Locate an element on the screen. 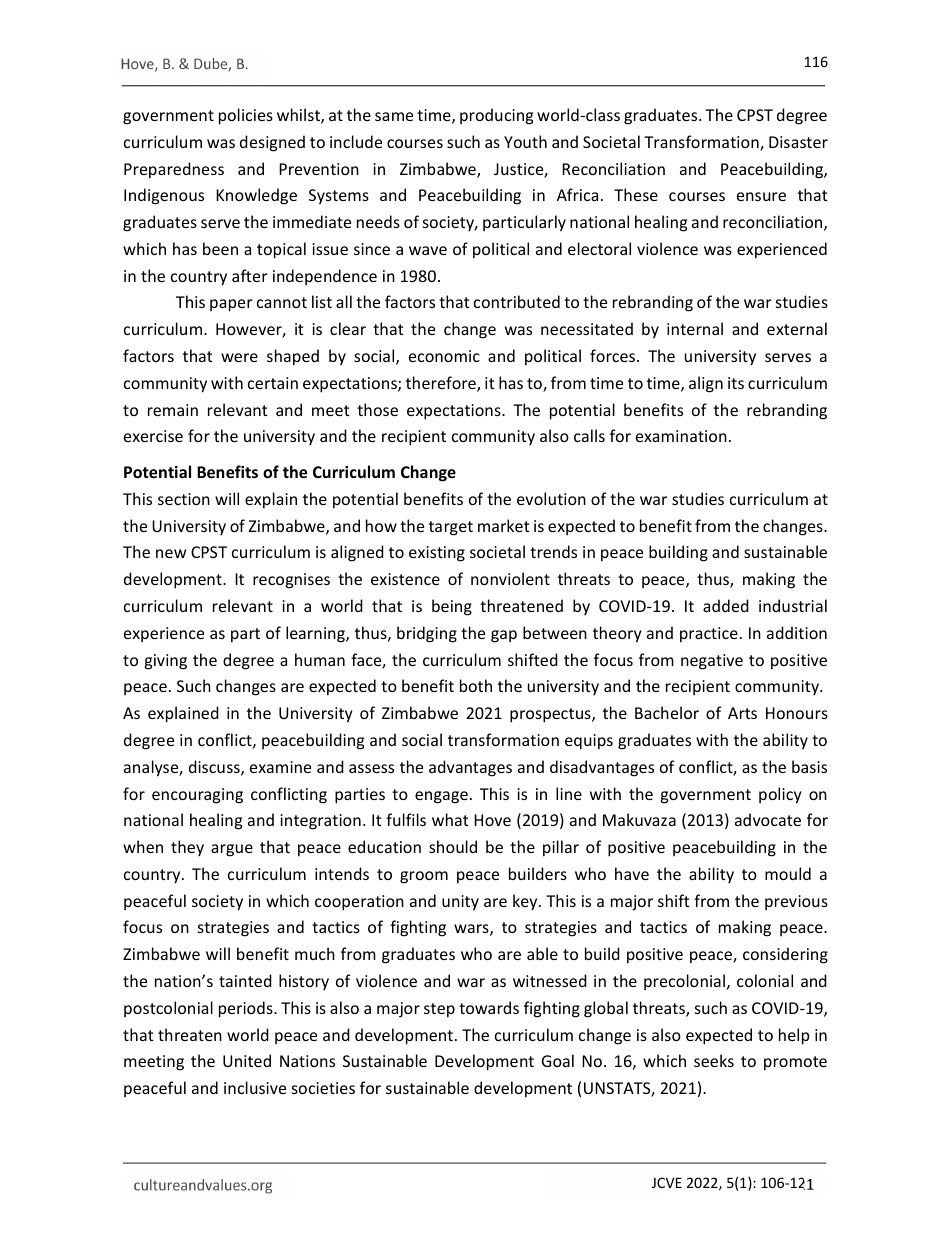 This screenshot has height=1233, width=952. seeks is located at coordinates (714, 1060).
